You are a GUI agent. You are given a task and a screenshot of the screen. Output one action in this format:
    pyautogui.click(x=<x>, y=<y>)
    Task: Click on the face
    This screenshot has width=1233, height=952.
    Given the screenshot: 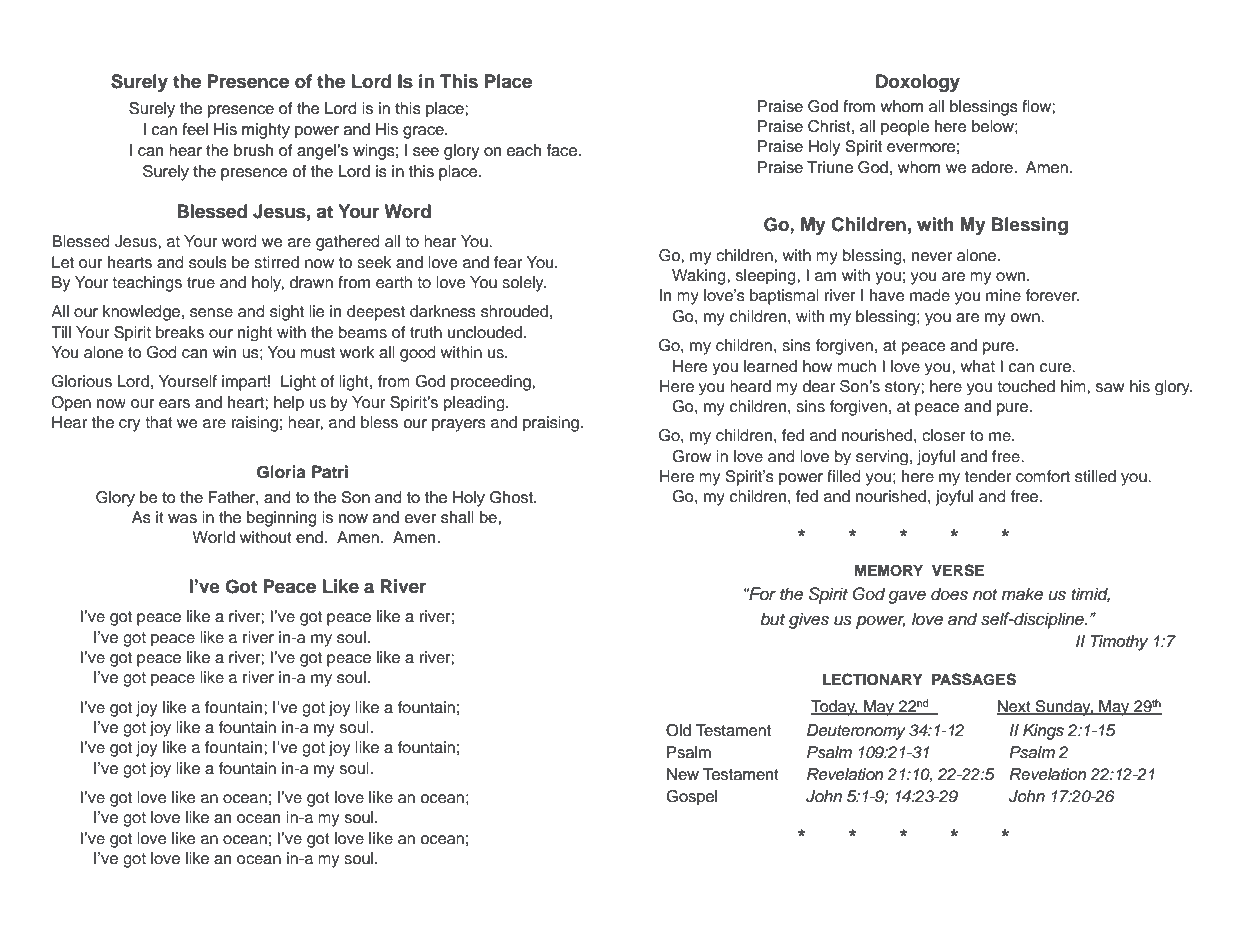 What is the action you would take?
    pyautogui.click(x=562, y=150)
